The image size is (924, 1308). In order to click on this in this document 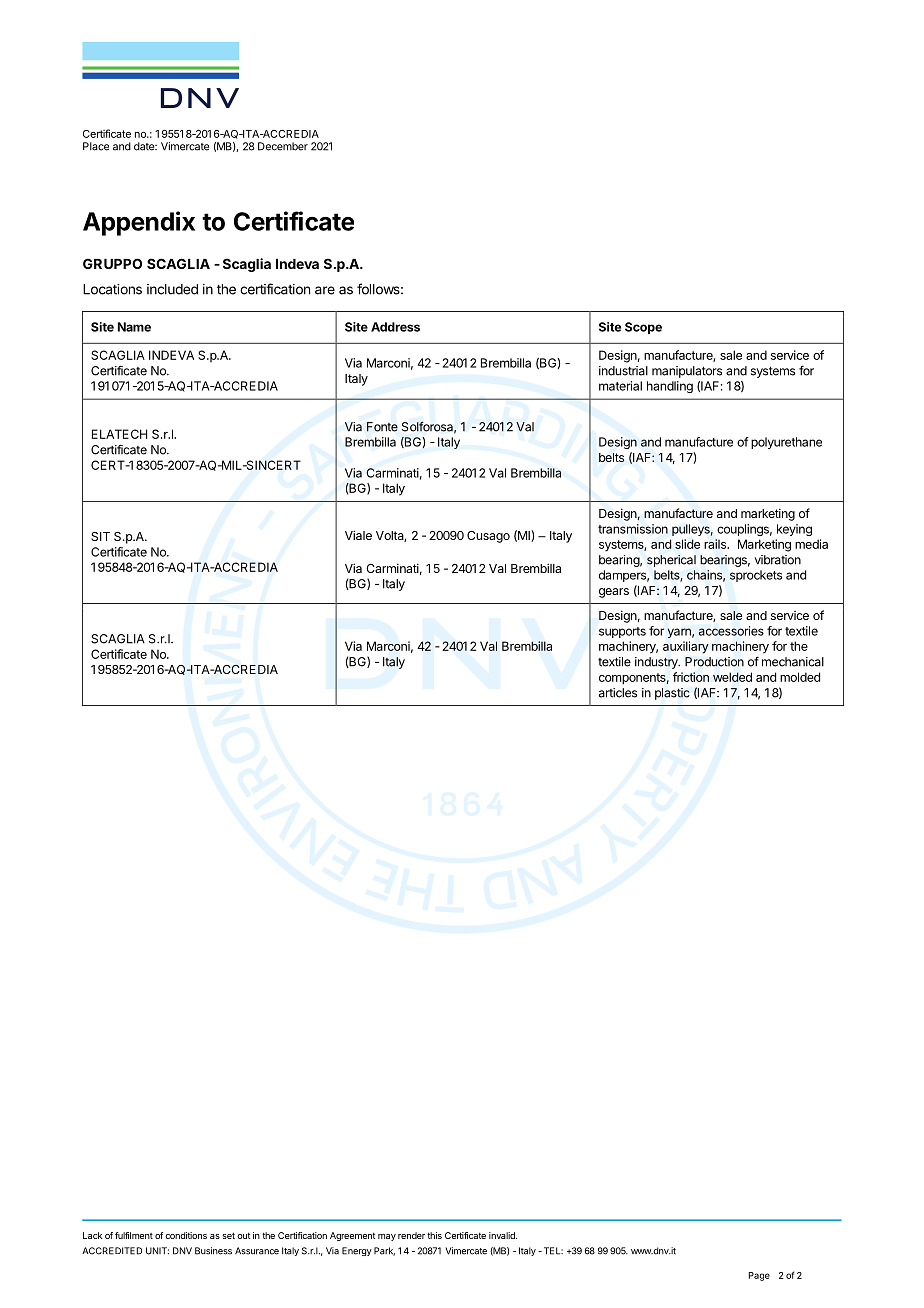, I will do `click(434, 1235)`.
